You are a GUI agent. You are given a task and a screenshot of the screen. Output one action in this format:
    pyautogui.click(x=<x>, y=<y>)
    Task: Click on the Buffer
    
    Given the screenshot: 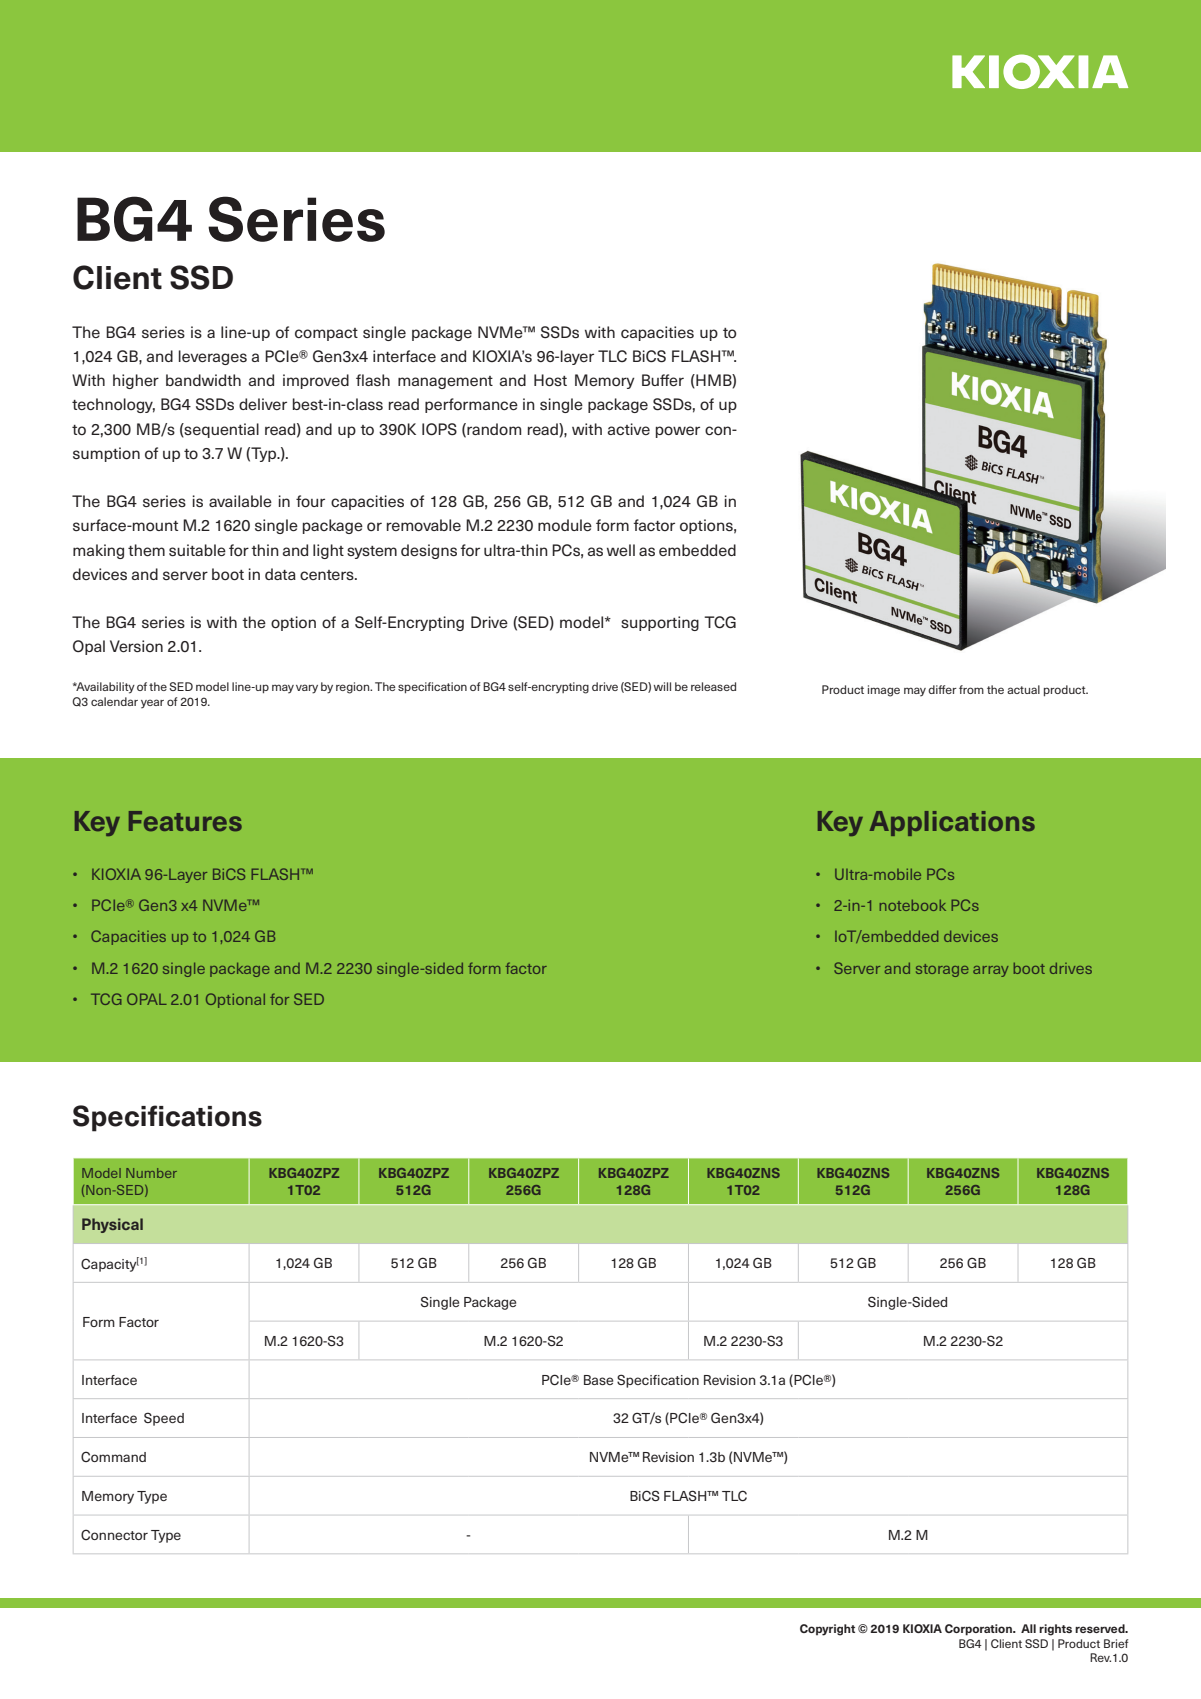 What is the action you would take?
    pyautogui.click(x=663, y=380)
